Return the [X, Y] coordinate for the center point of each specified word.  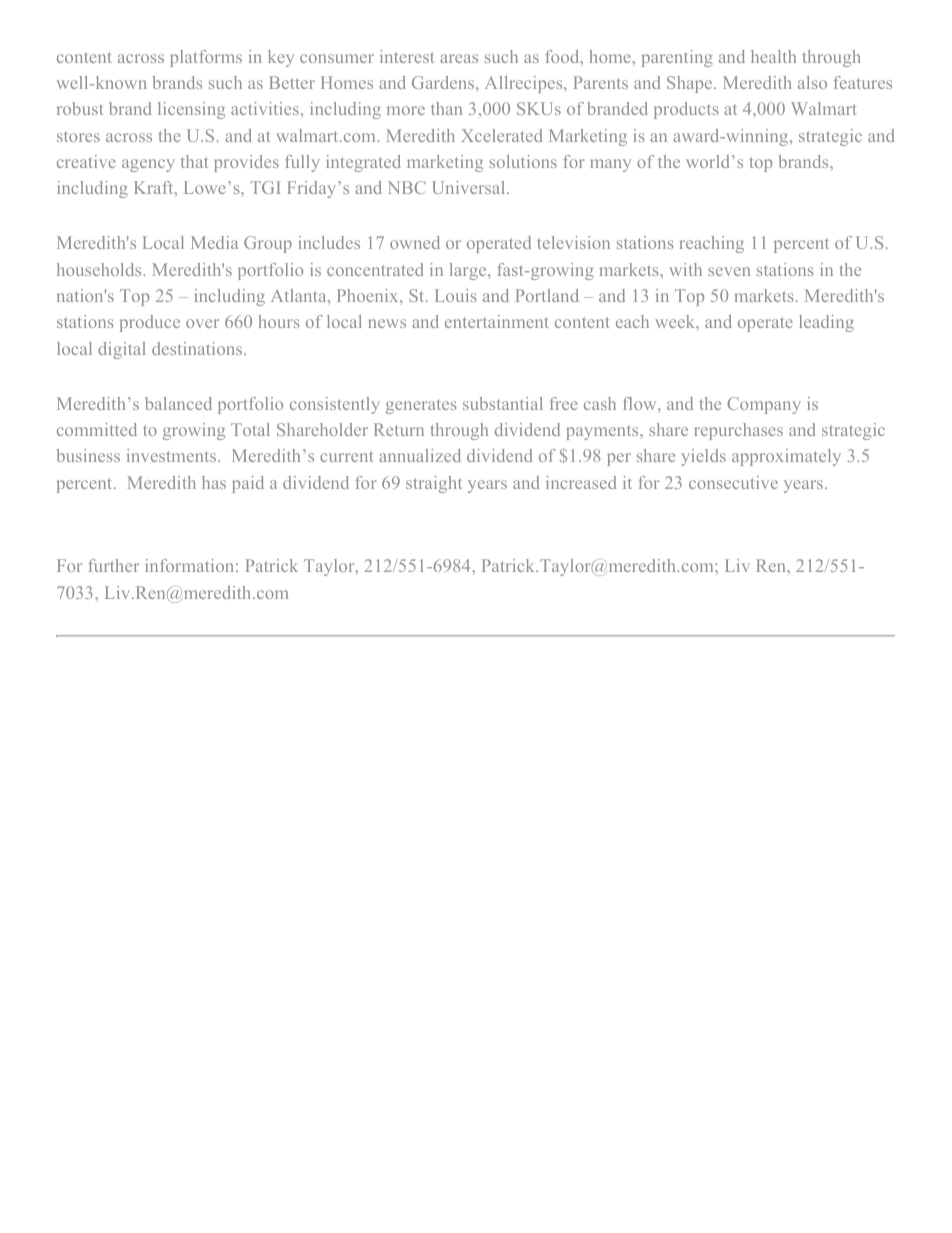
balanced [178, 403]
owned [415, 242]
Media [214, 242]
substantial [503, 403]
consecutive [733, 482]
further [113, 565]
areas [459, 58]
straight [434, 484]
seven [729, 271]
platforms [206, 58]
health [773, 56]
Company [764, 405]
